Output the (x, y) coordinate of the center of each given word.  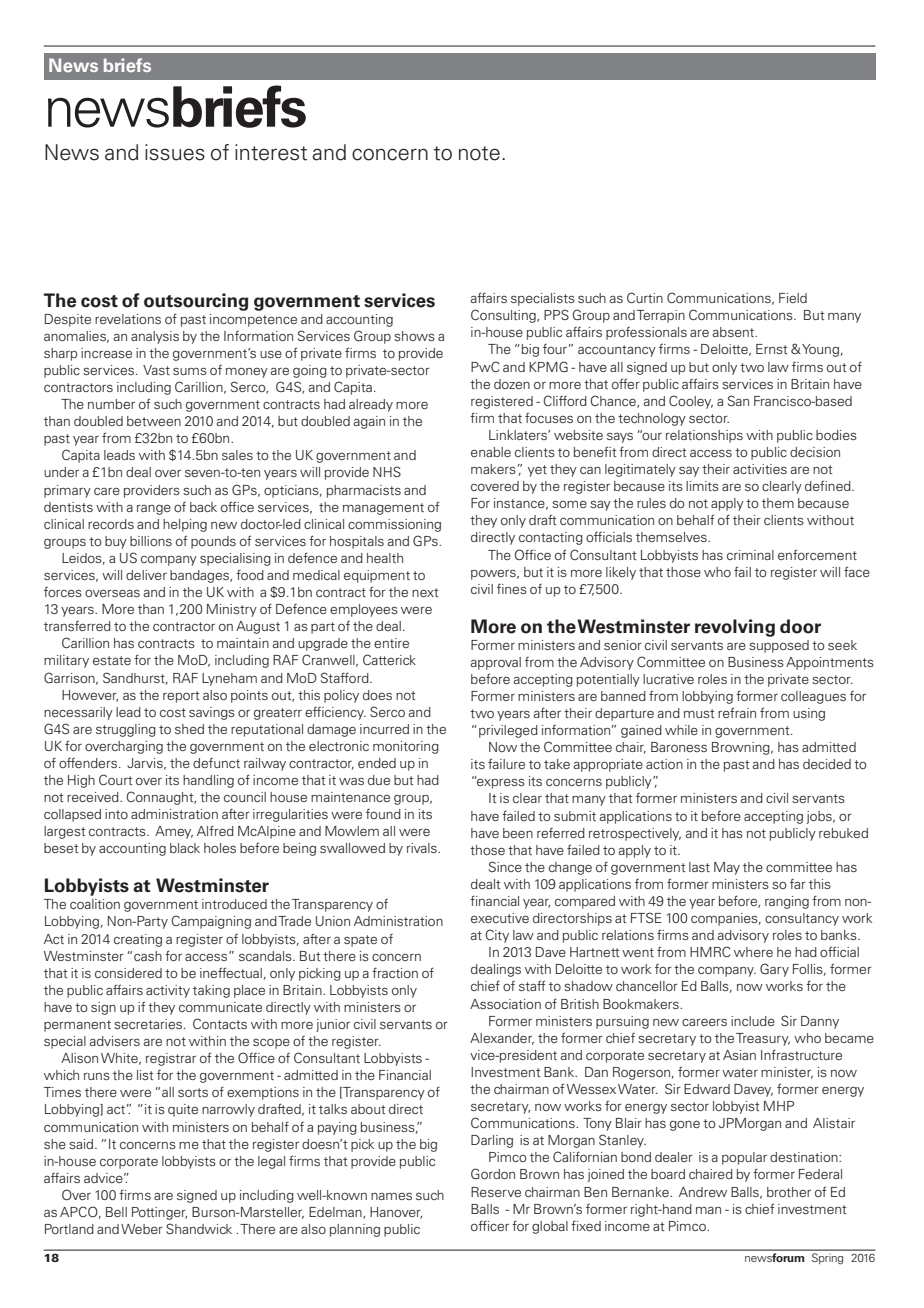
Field (793, 298)
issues (175, 152)
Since (505, 866)
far (798, 884)
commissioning (394, 525)
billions (151, 541)
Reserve (496, 1192)
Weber (142, 1229)
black (185, 848)
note (479, 153)
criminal (750, 555)
